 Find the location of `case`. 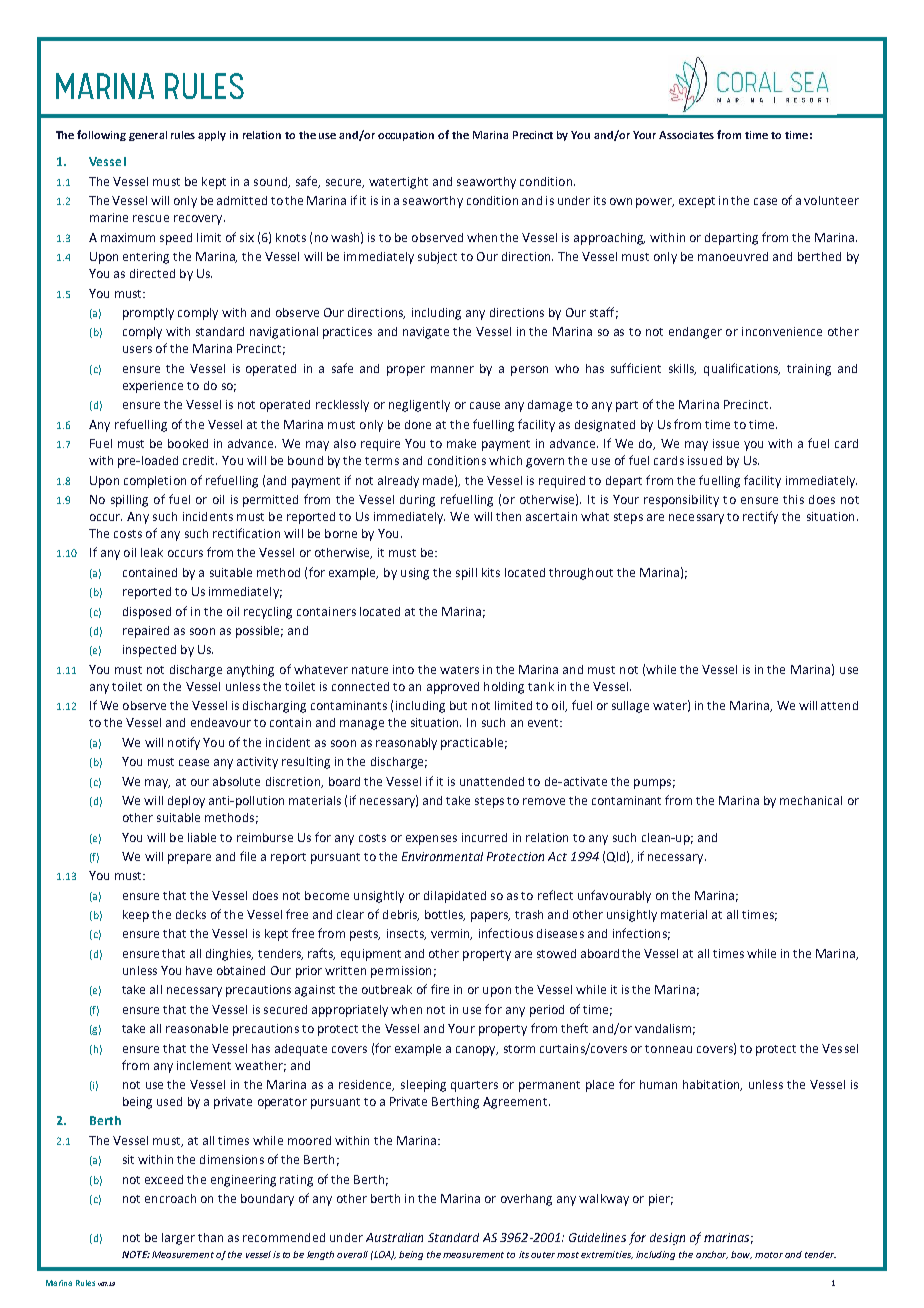

case is located at coordinates (765, 201).
